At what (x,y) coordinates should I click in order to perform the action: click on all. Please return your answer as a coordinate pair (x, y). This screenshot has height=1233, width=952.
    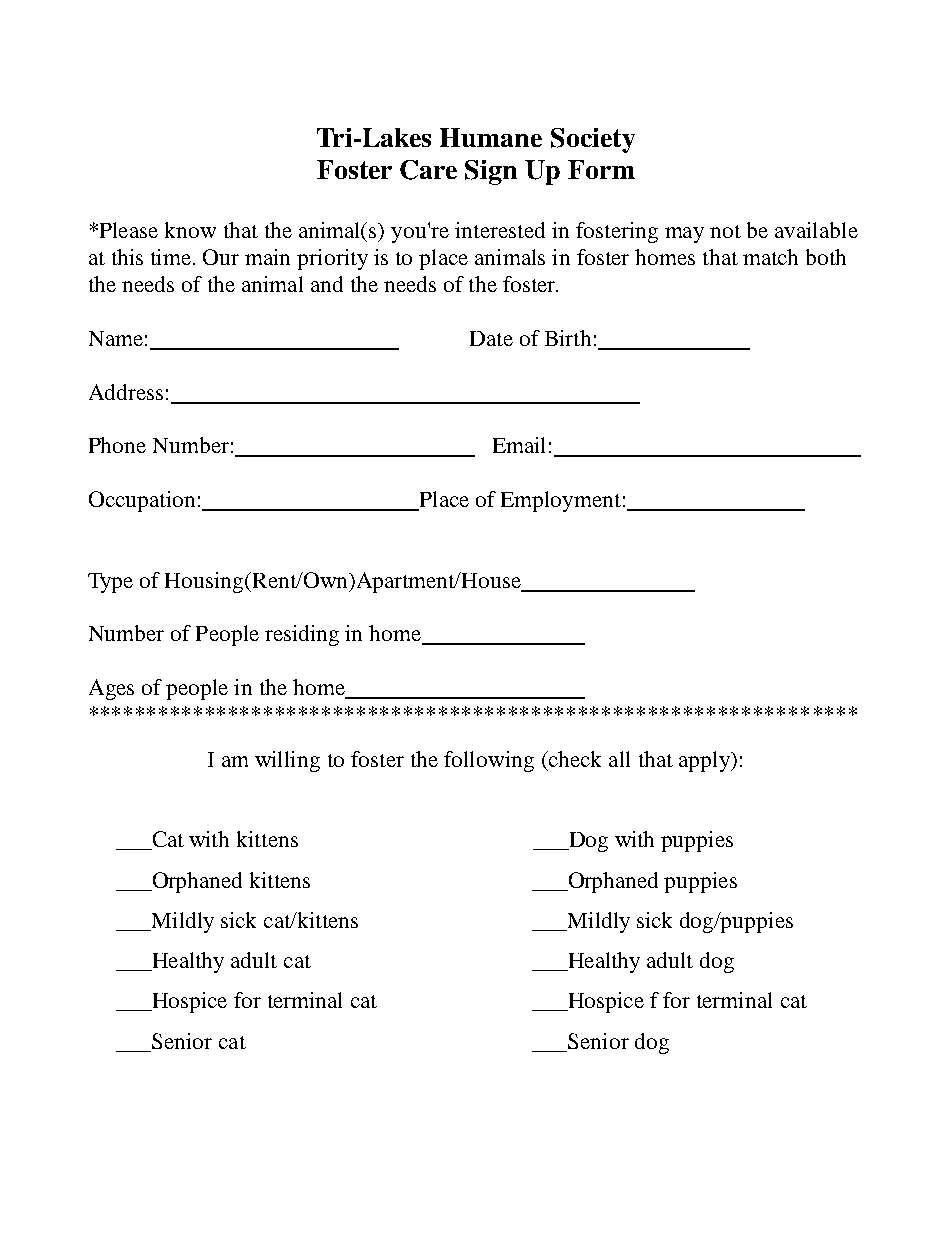
    Looking at the image, I should click on (619, 759).
